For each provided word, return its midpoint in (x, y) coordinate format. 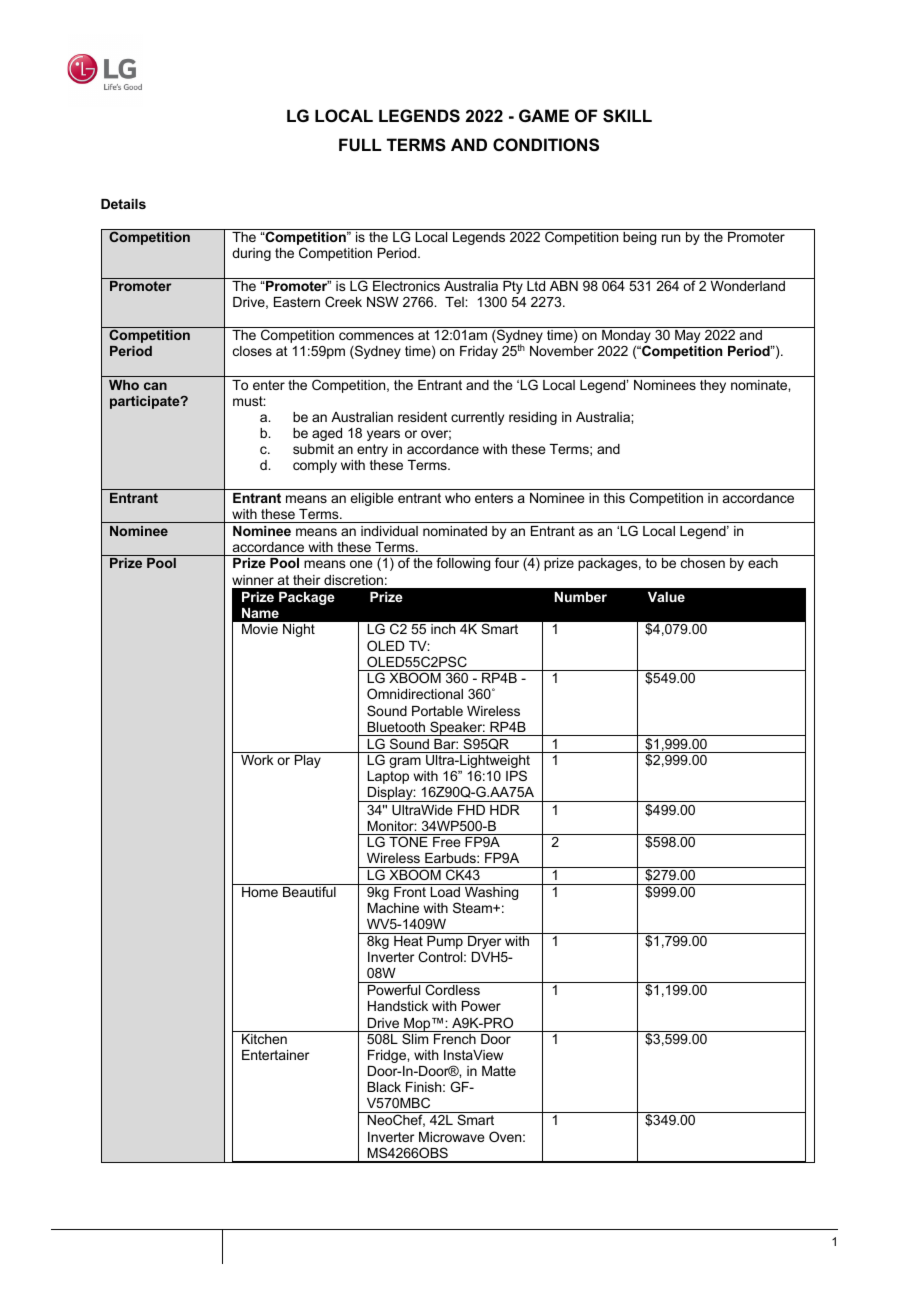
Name (260, 613)
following (463, 564)
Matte (499, 1071)
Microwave (451, 1137)
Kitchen (264, 1039)
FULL (360, 144)
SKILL (627, 116)
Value (666, 597)
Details (123, 204)
